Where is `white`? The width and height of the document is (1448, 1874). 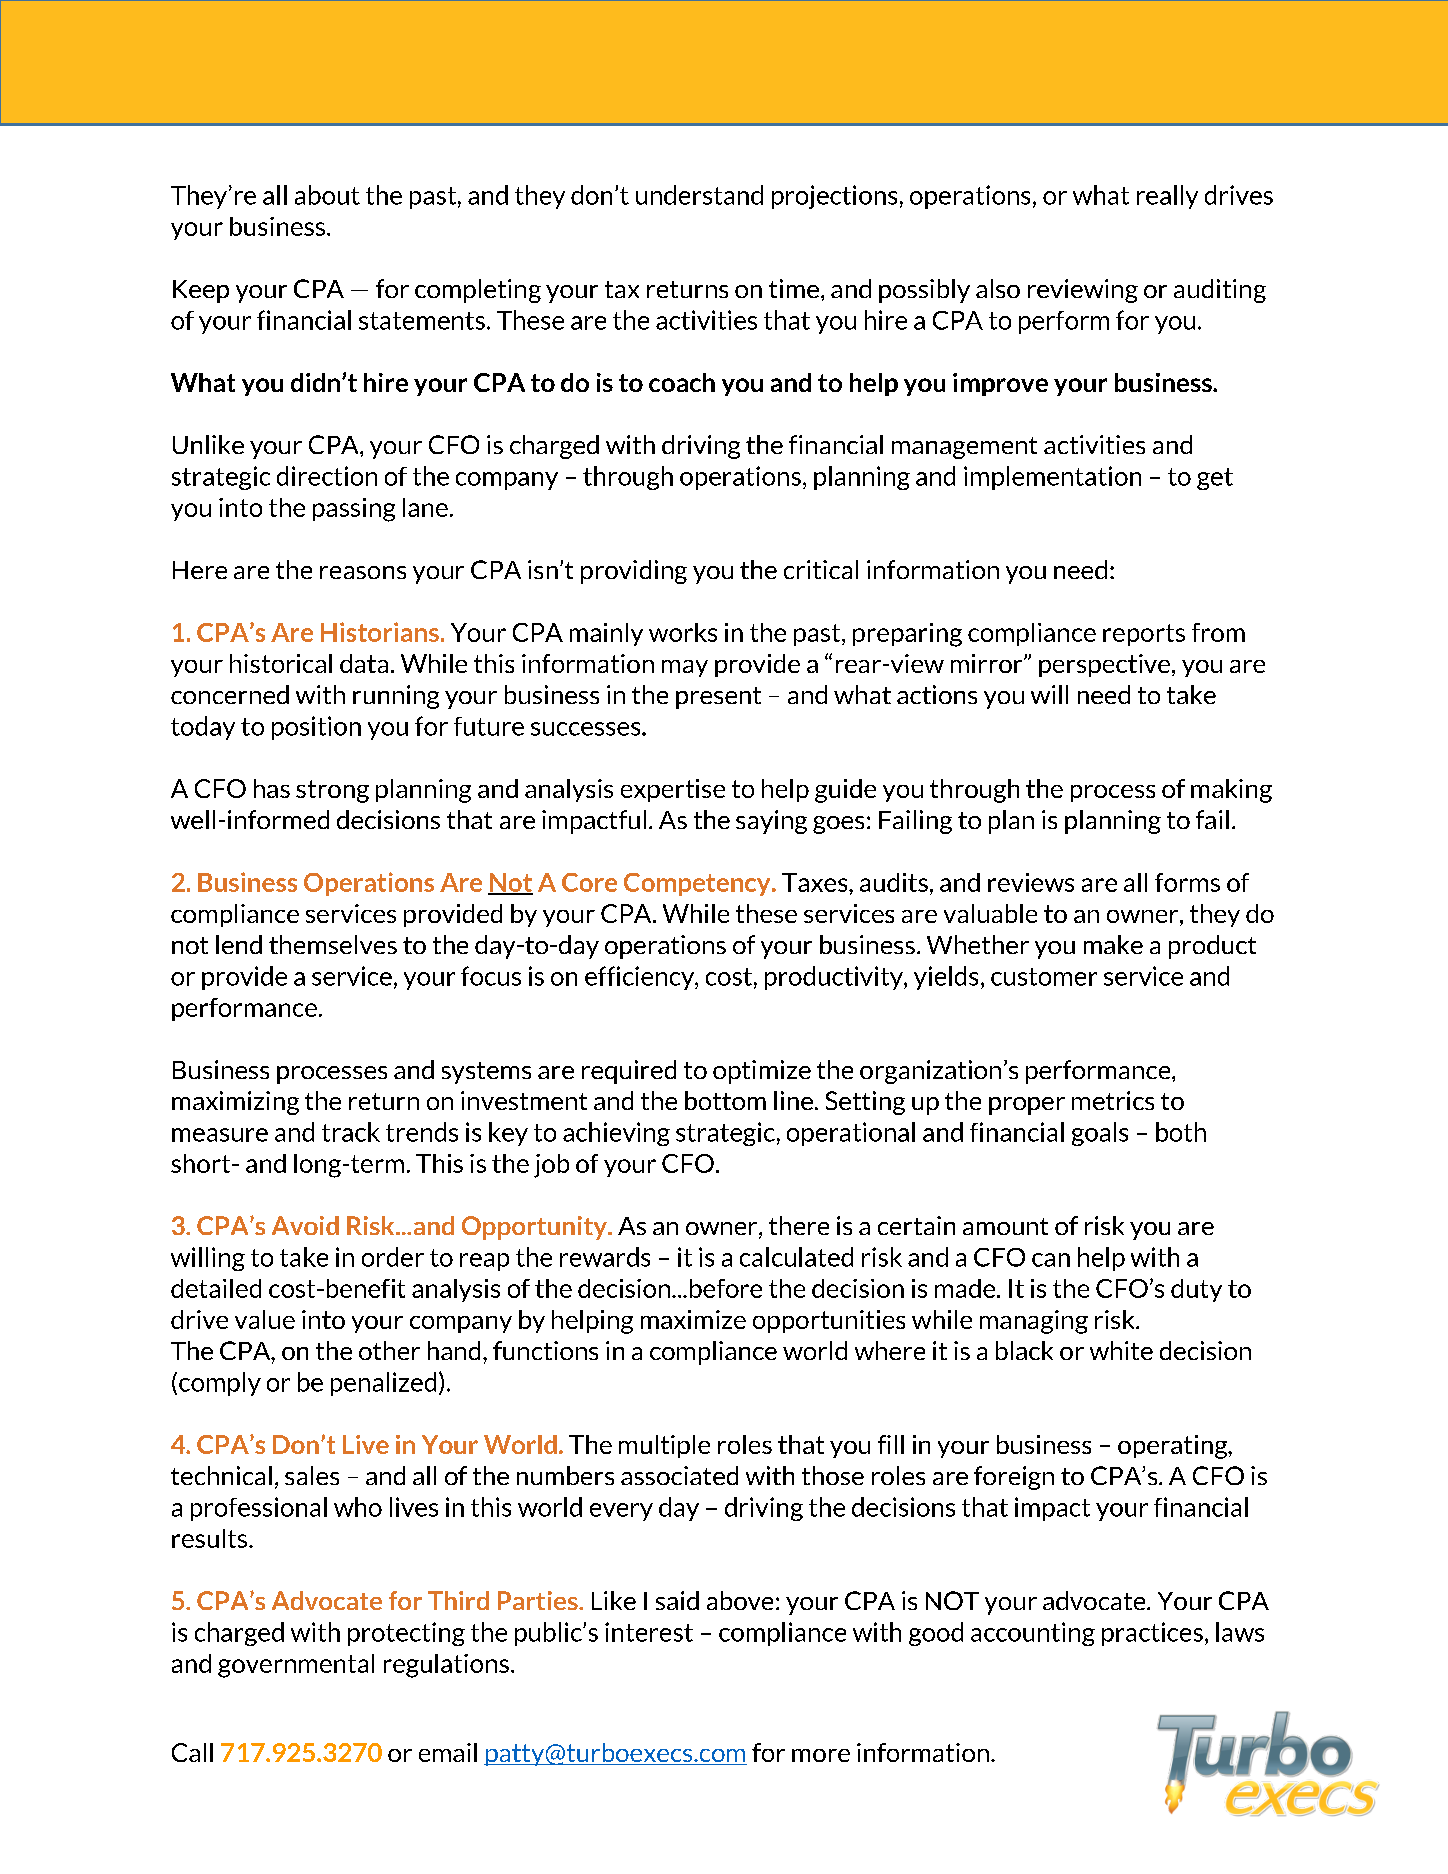
white is located at coordinates (1121, 1350).
